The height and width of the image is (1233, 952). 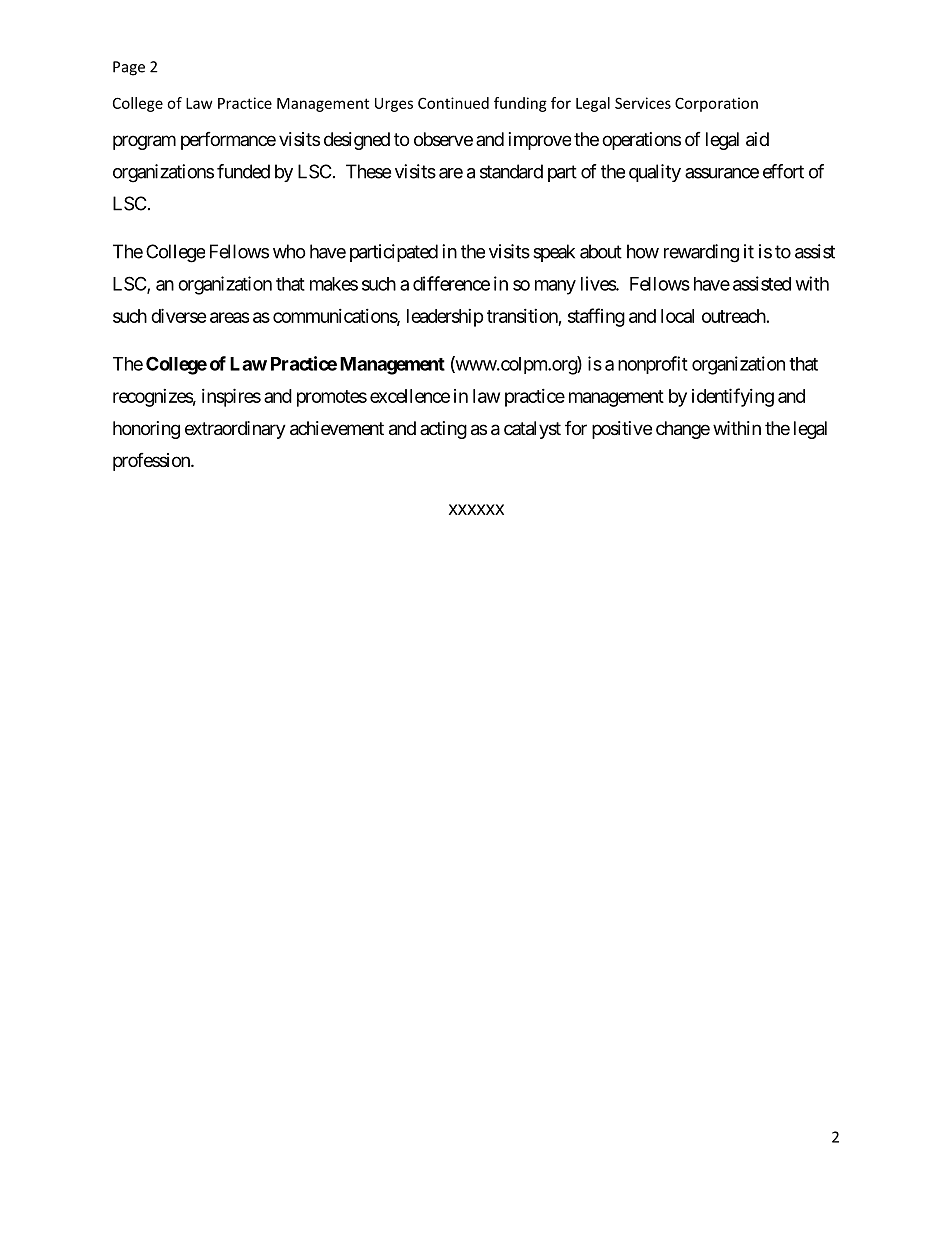 I want to click on Corporation, so click(x=716, y=104).
